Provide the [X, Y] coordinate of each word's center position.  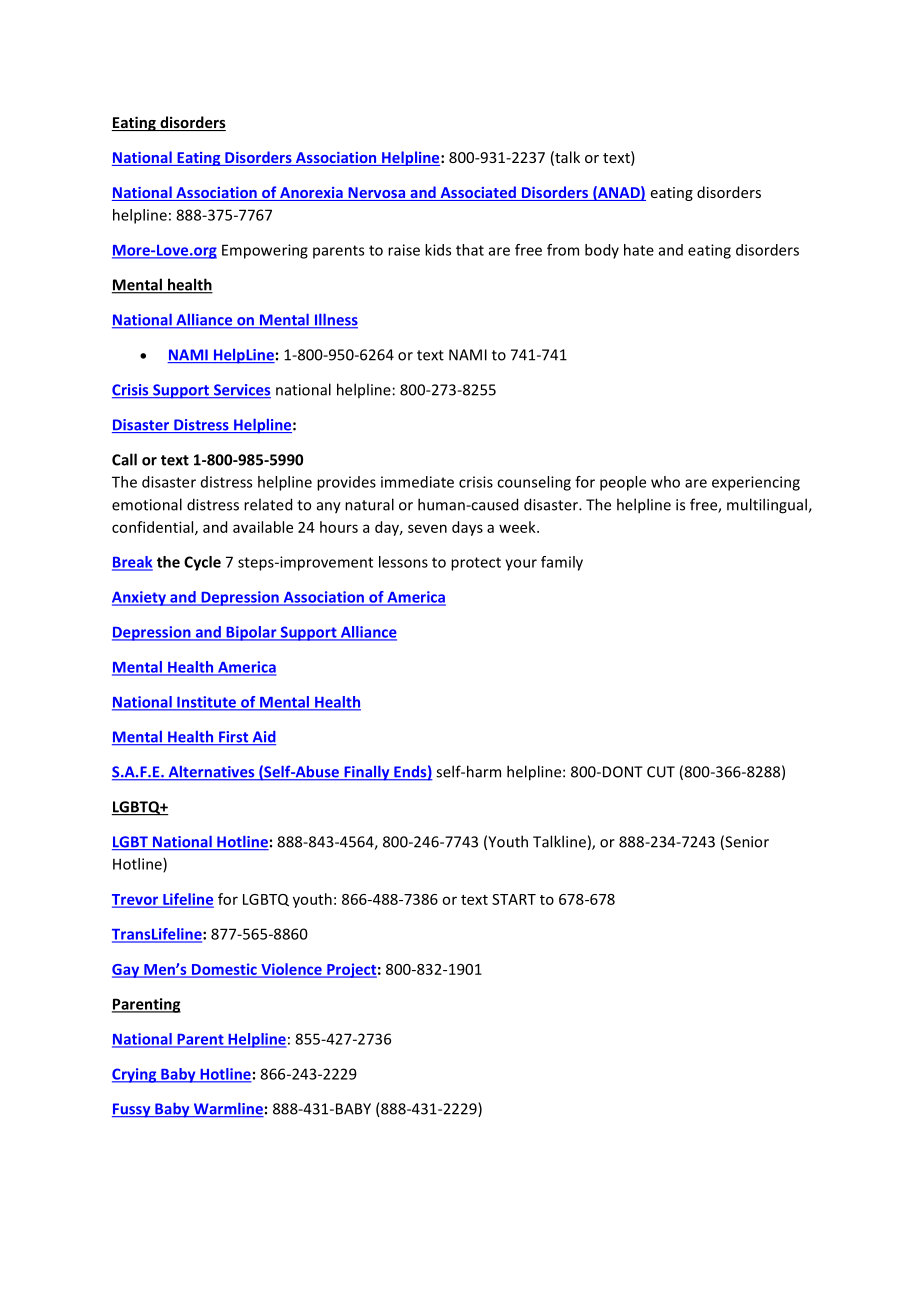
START [514, 899]
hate [639, 250]
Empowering [265, 251]
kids [438, 250]
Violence [291, 970]
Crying [135, 1075]
